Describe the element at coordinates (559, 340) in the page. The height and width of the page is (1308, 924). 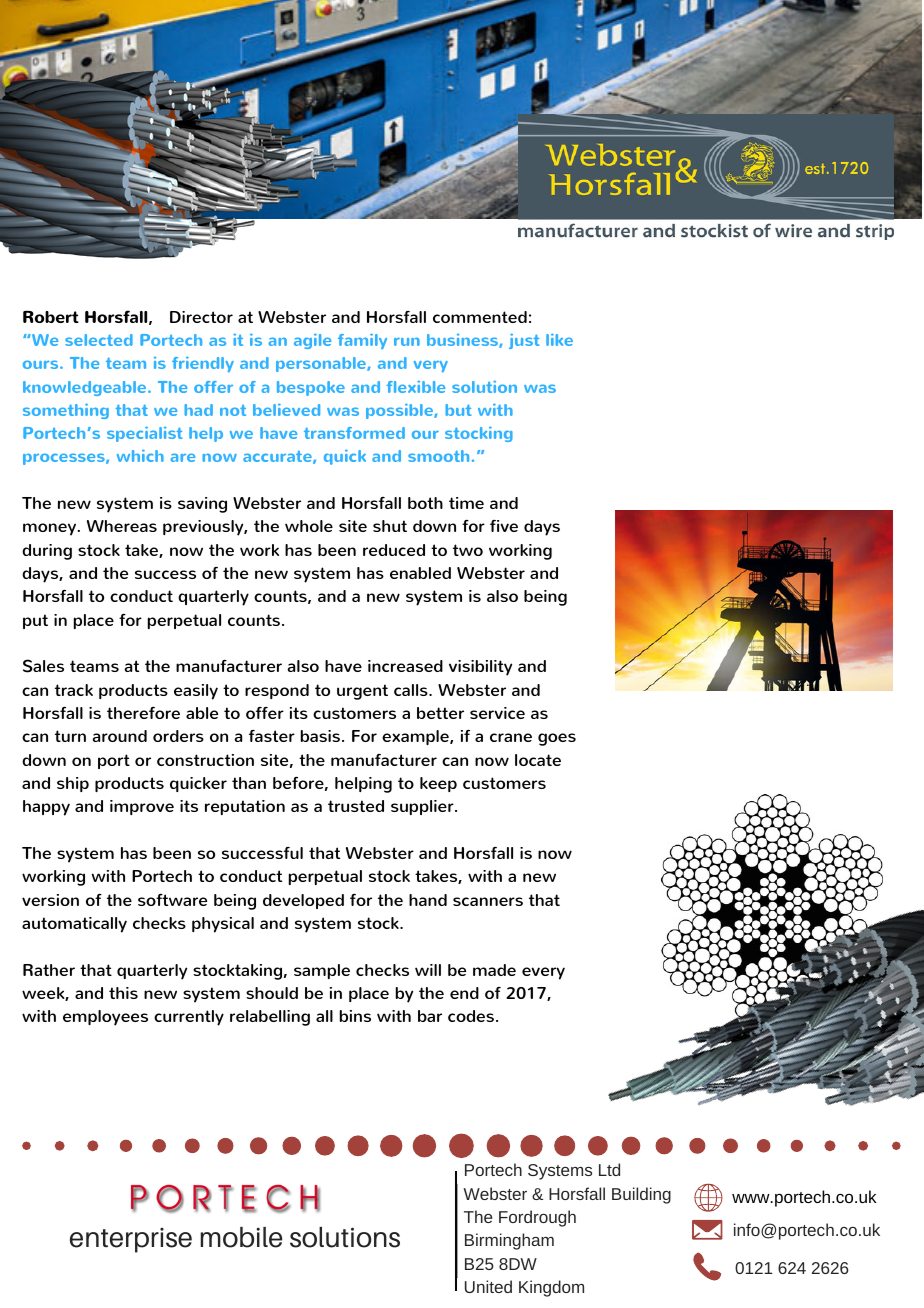
I see `like` at that location.
